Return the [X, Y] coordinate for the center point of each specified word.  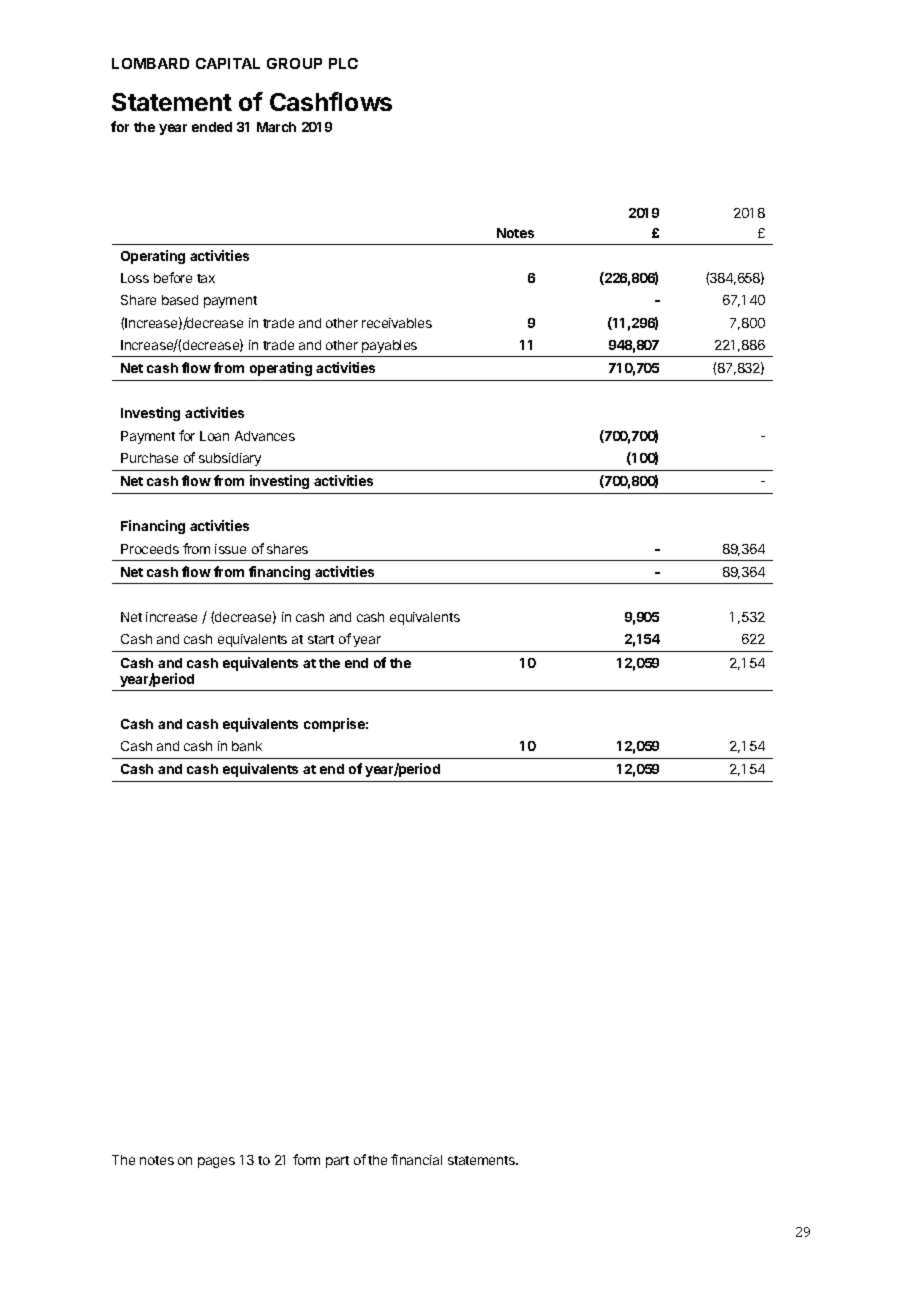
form [306, 1159]
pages [216, 1162]
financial [416, 1159]
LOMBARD [150, 63]
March [276, 127]
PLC [343, 63]
